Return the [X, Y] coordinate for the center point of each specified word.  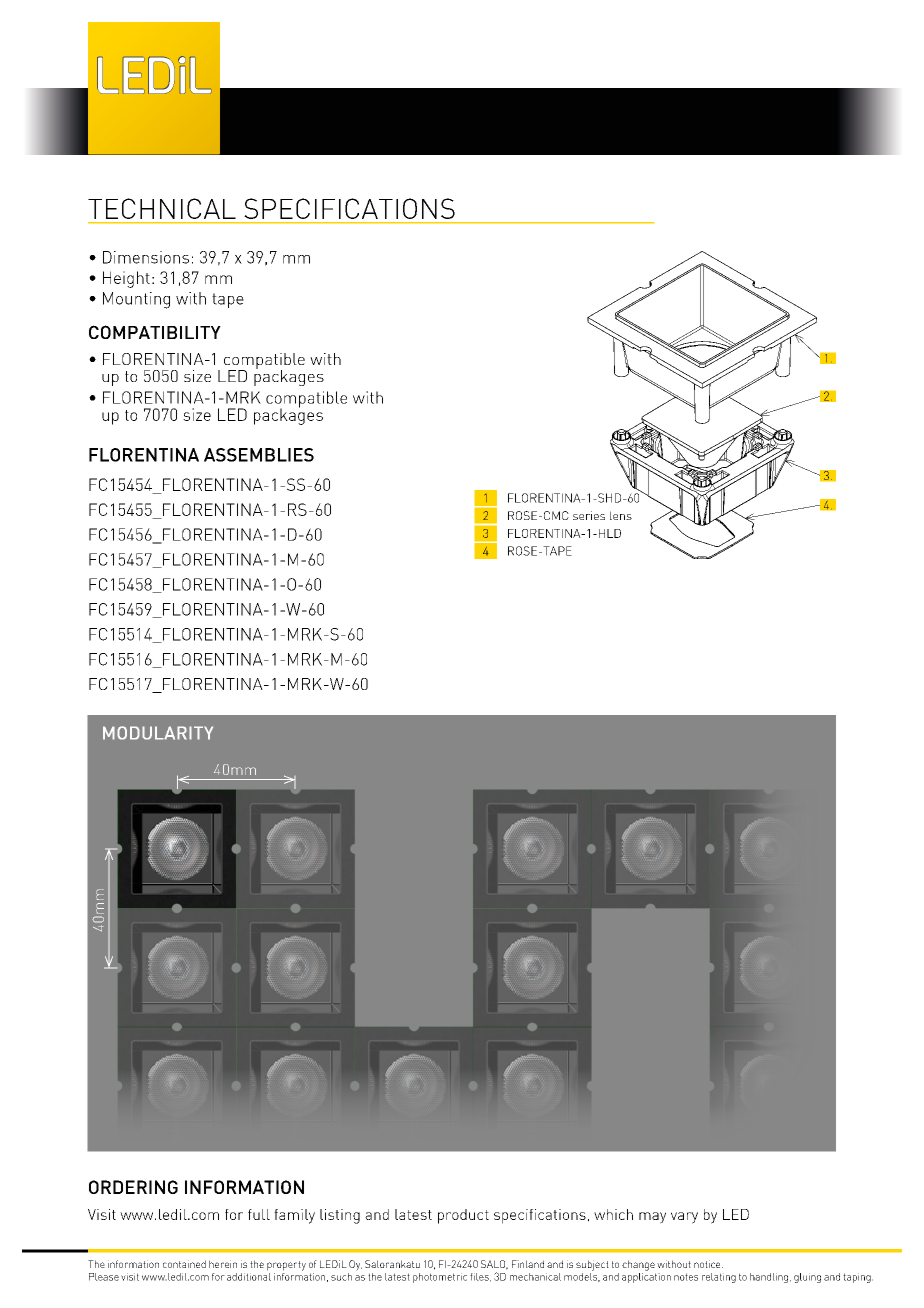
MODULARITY [158, 733]
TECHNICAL [162, 208]
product [463, 1216]
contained [184, 1264]
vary [684, 1218]
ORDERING [133, 1187]
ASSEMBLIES [259, 455]
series [589, 515]
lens [621, 515]
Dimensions [146, 257]
